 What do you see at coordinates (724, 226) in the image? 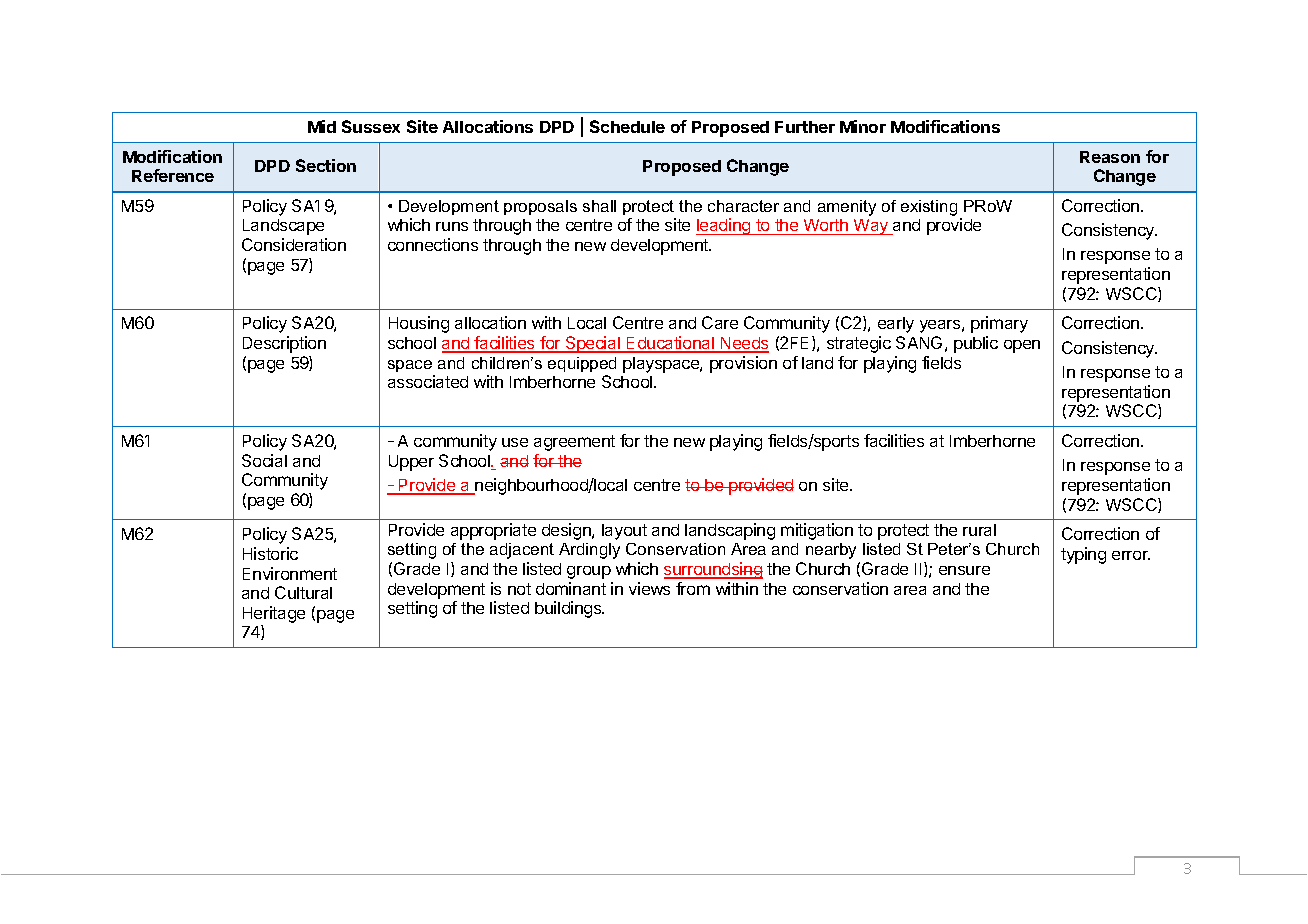
I see `leading` at bounding box center [724, 226].
